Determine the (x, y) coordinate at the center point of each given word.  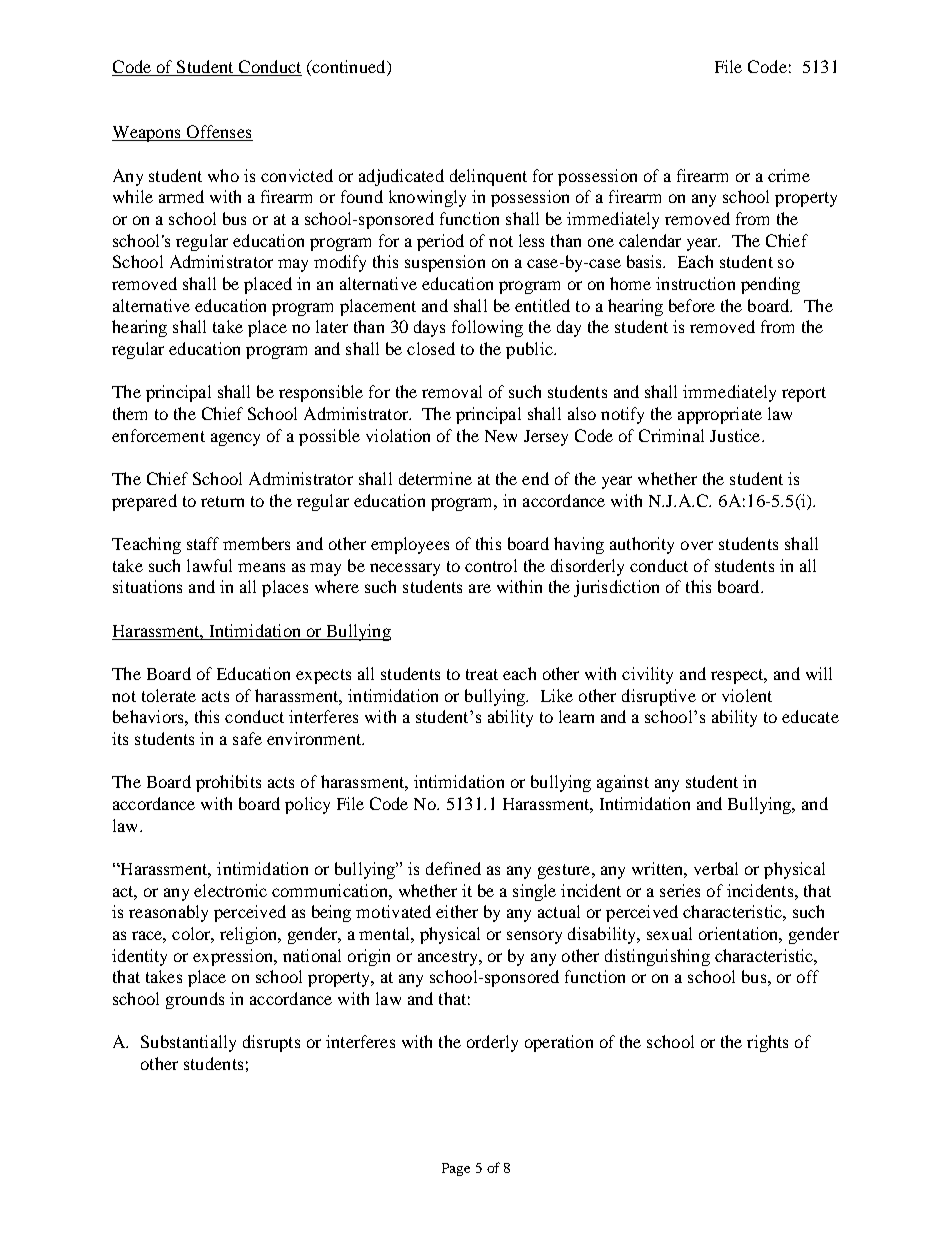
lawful (209, 565)
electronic (230, 890)
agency (235, 439)
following (487, 328)
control (491, 565)
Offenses (218, 133)
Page (456, 1169)
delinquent (488, 177)
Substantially (188, 1043)
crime (789, 175)
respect (738, 676)
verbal (716, 868)
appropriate (720, 415)
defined (453, 868)
